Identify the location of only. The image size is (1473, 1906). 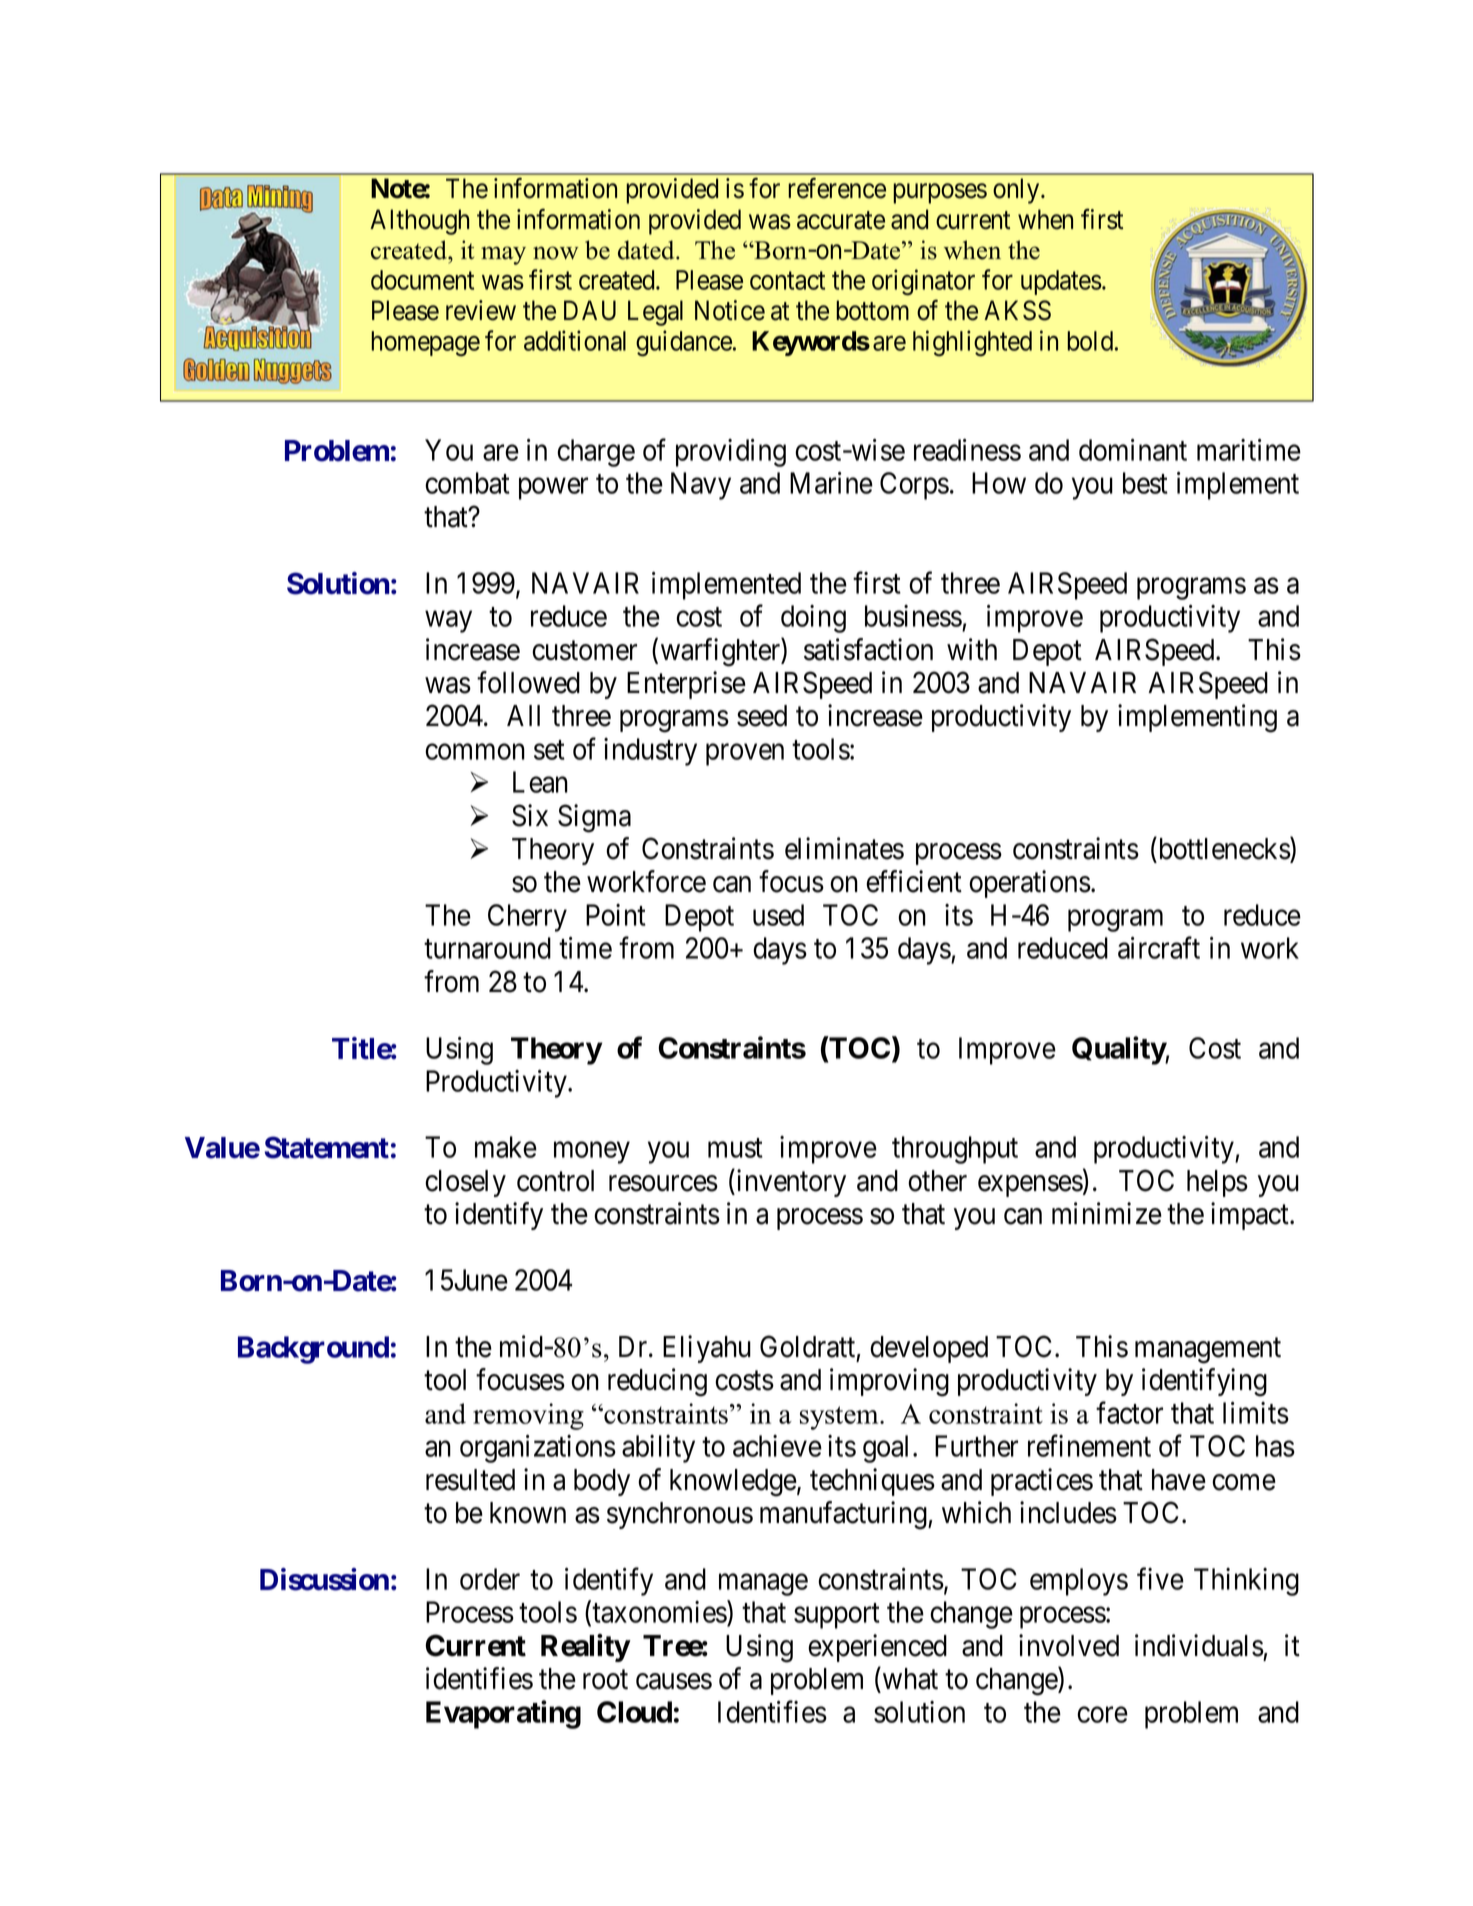
(1017, 191).
